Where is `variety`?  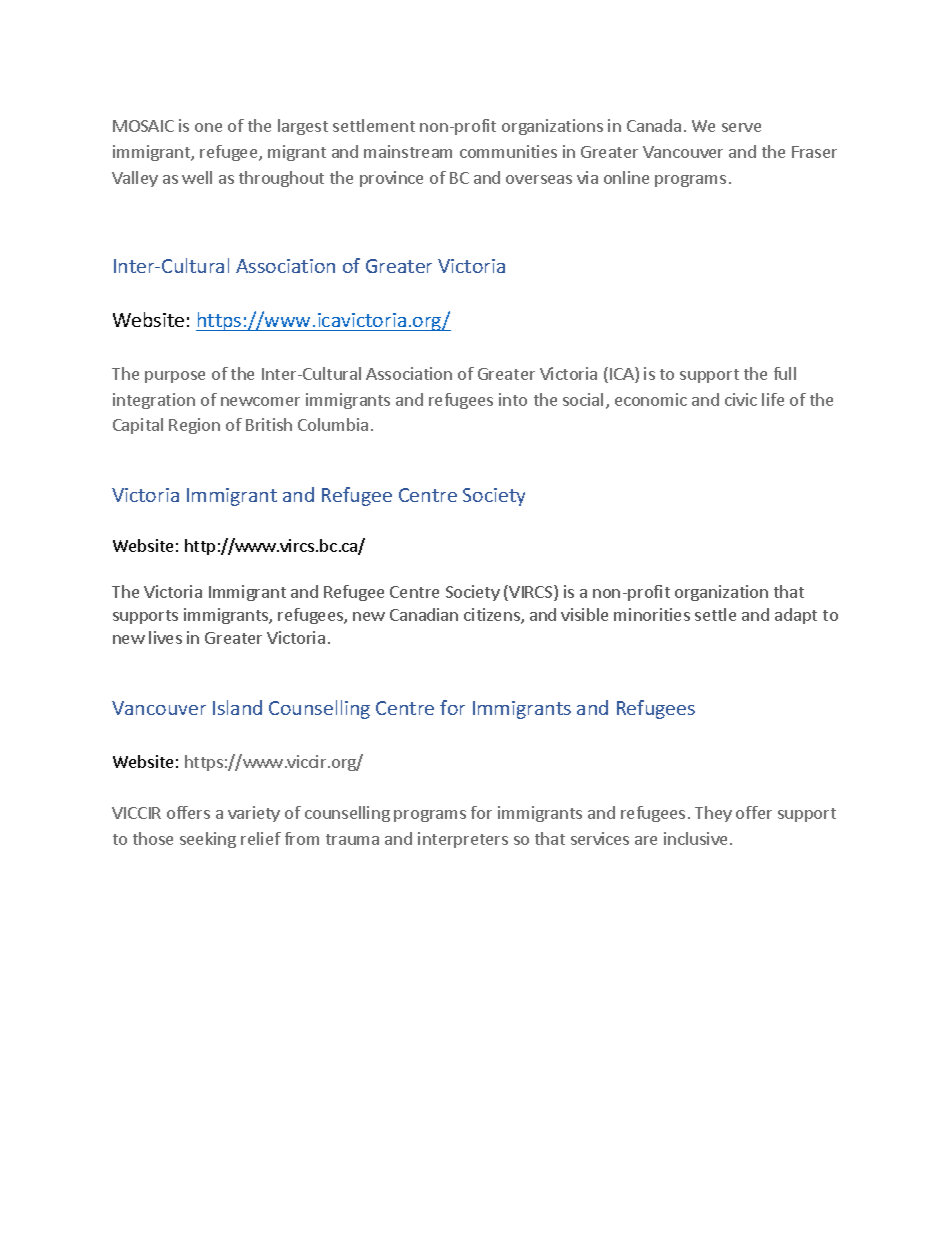 variety is located at coordinates (254, 814).
